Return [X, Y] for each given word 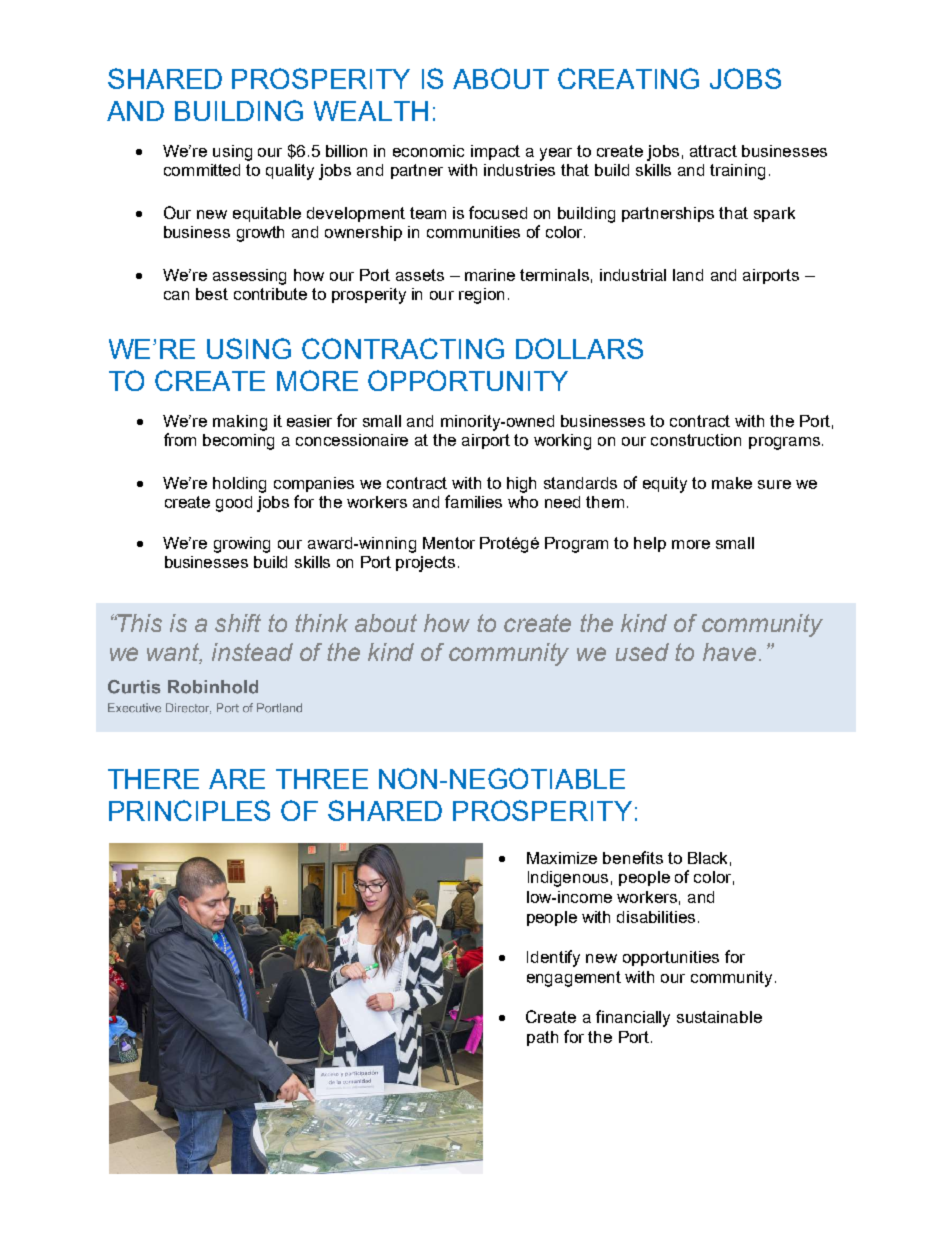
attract [713, 151]
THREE [322, 779]
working [562, 442]
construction [696, 440]
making [240, 423]
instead [252, 652]
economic [428, 151]
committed [202, 170]
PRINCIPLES [189, 810]
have [729, 652]
